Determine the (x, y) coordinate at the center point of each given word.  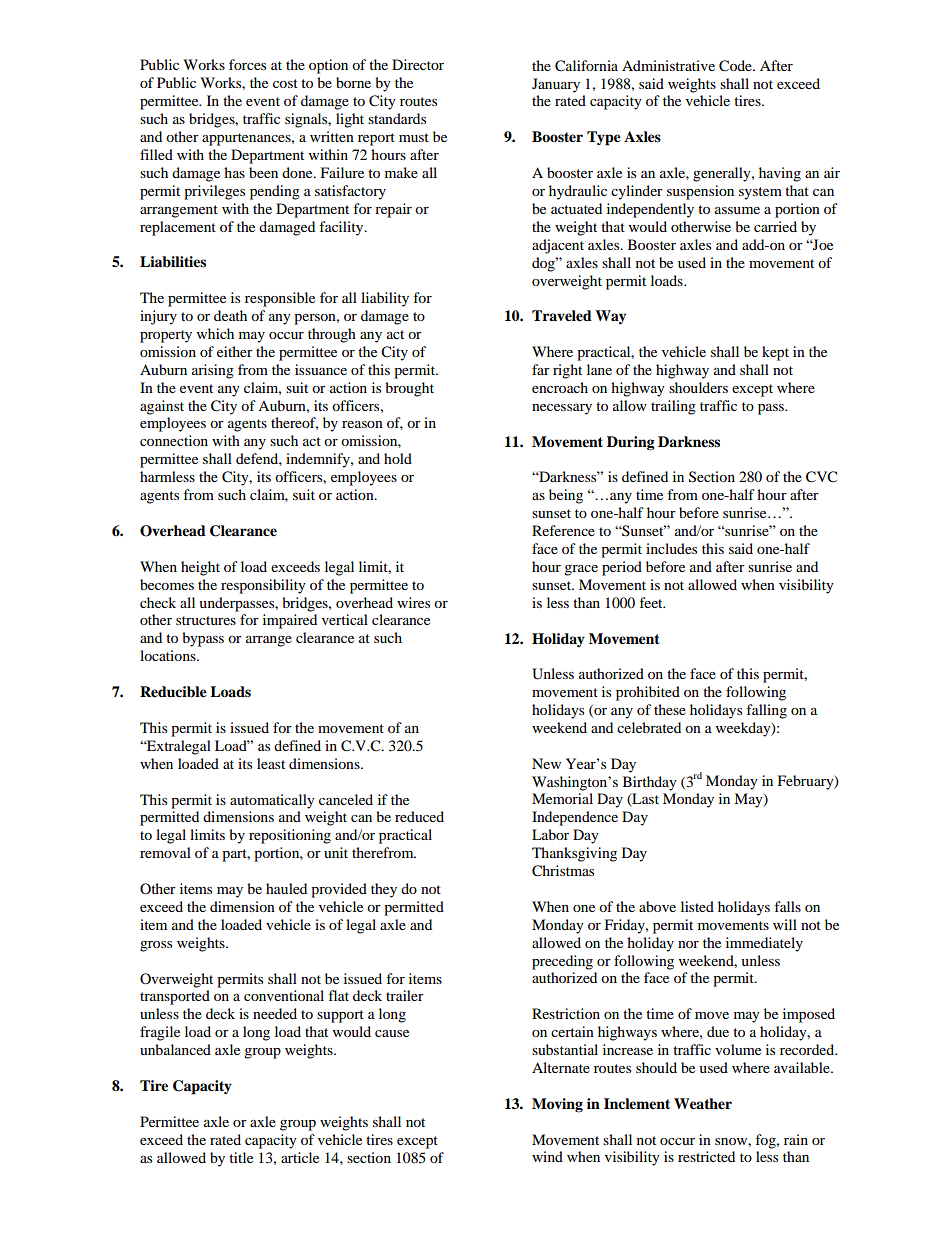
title (241, 1157)
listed (697, 906)
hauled (286, 888)
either (235, 351)
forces (247, 64)
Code (736, 66)
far (541, 369)
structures (206, 620)
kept (775, 353)
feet (652, 602)
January (556, 85)
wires (413, 602)
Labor (550, 834)
